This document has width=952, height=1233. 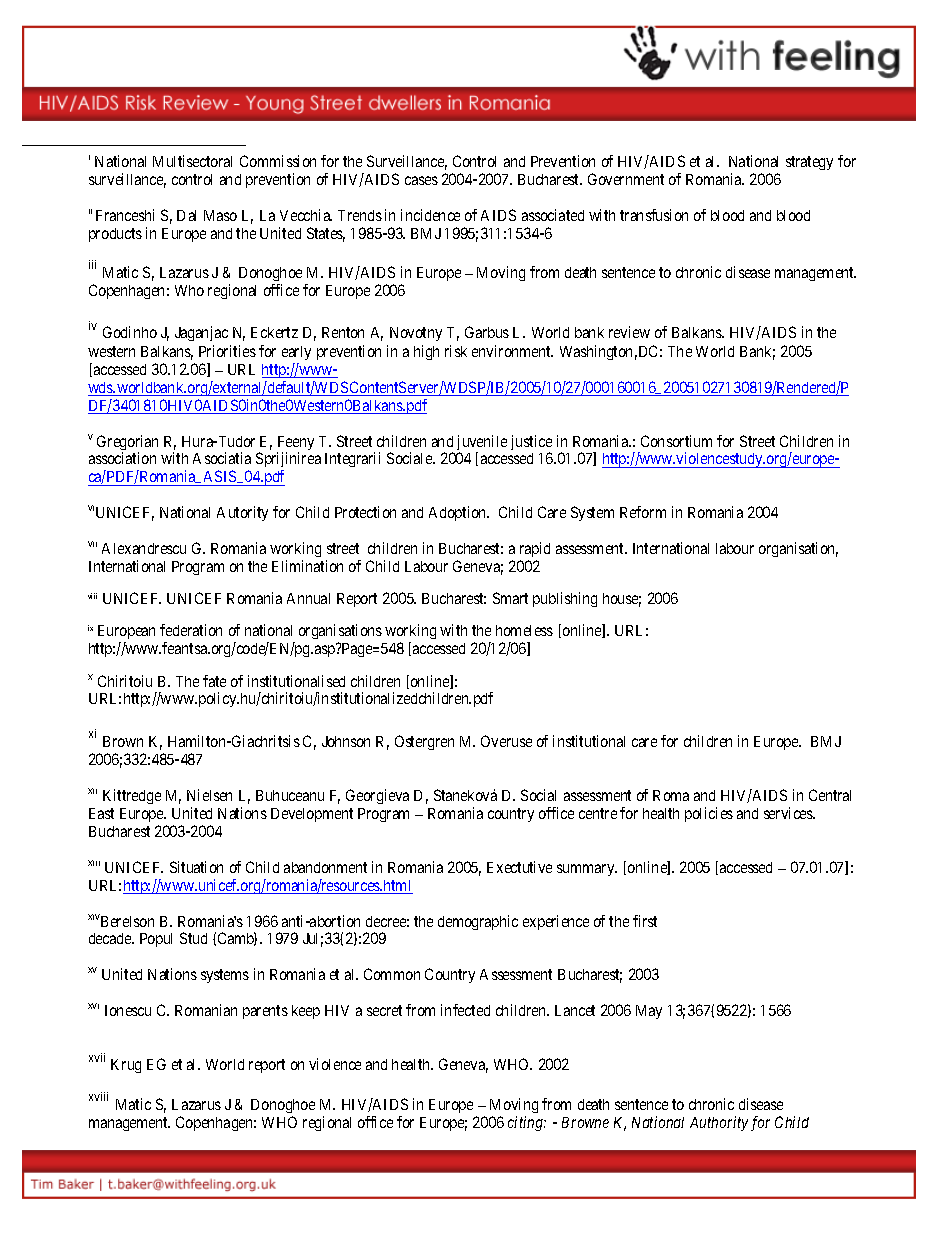 I want to click on cases, so click(x=421, y=180).
